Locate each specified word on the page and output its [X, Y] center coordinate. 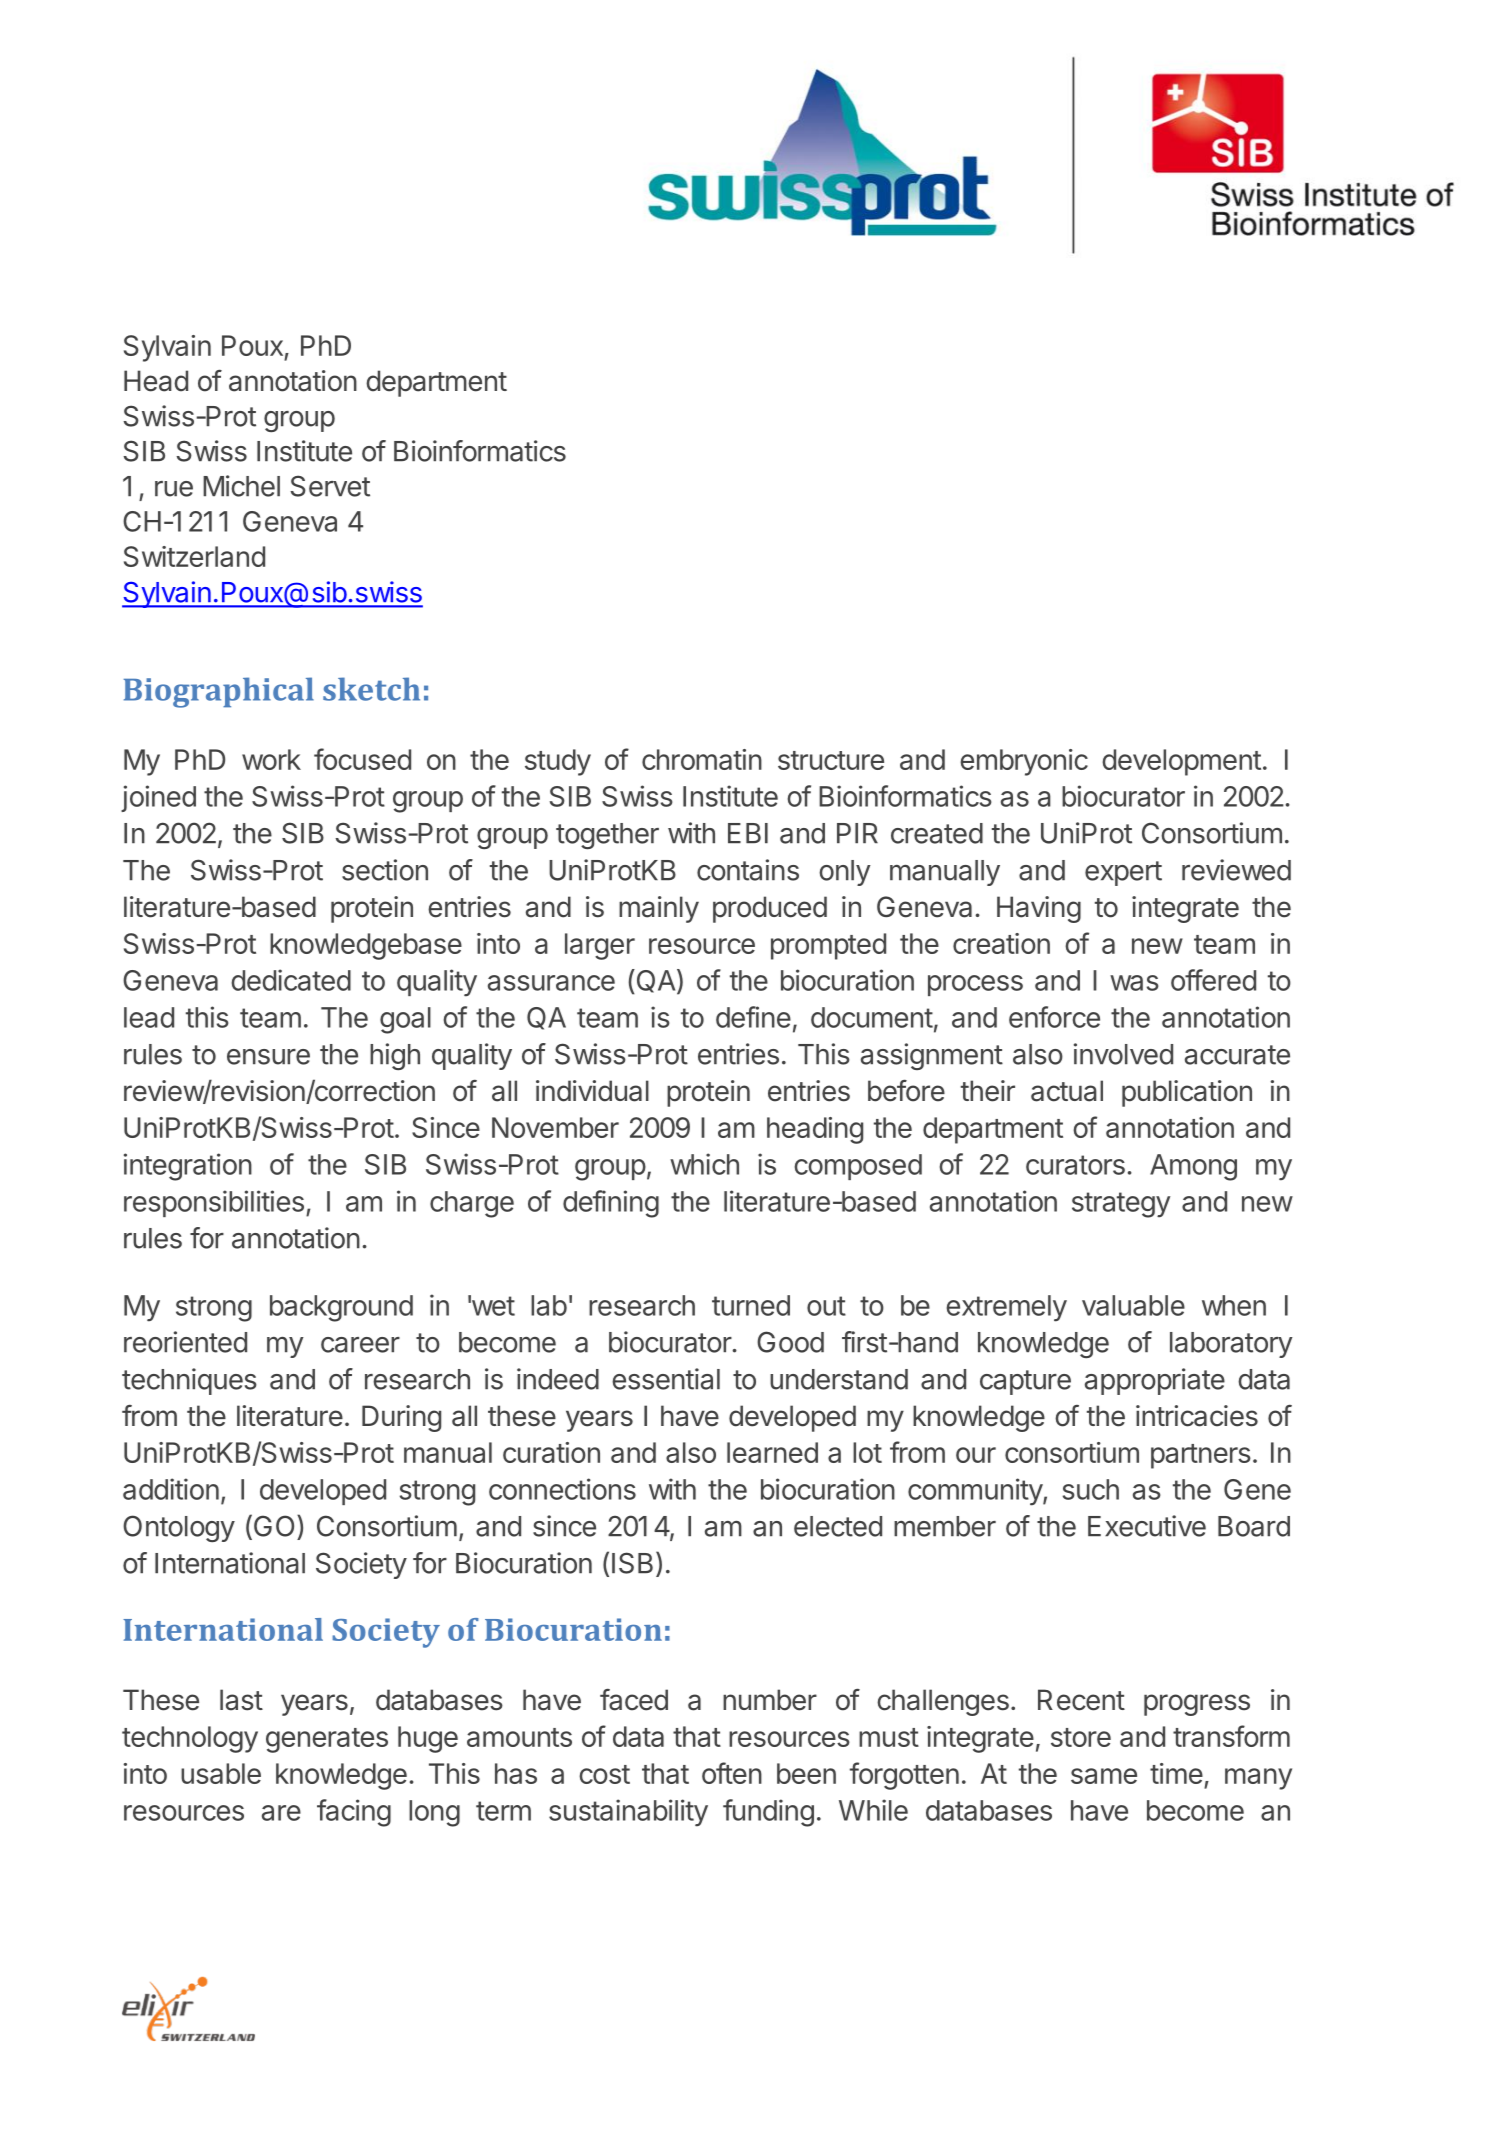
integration [188, 1167]
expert [1123, 873]
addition [171, 1489]
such [1091, 1489]
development [1181, 762]
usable [221, 1773]
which [704, 1164]
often [732, 1773]
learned [772, 1452]
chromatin [702, 759]
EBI [748, 833]
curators [1075, 1165]
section [385, 870]
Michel [241, 486]
